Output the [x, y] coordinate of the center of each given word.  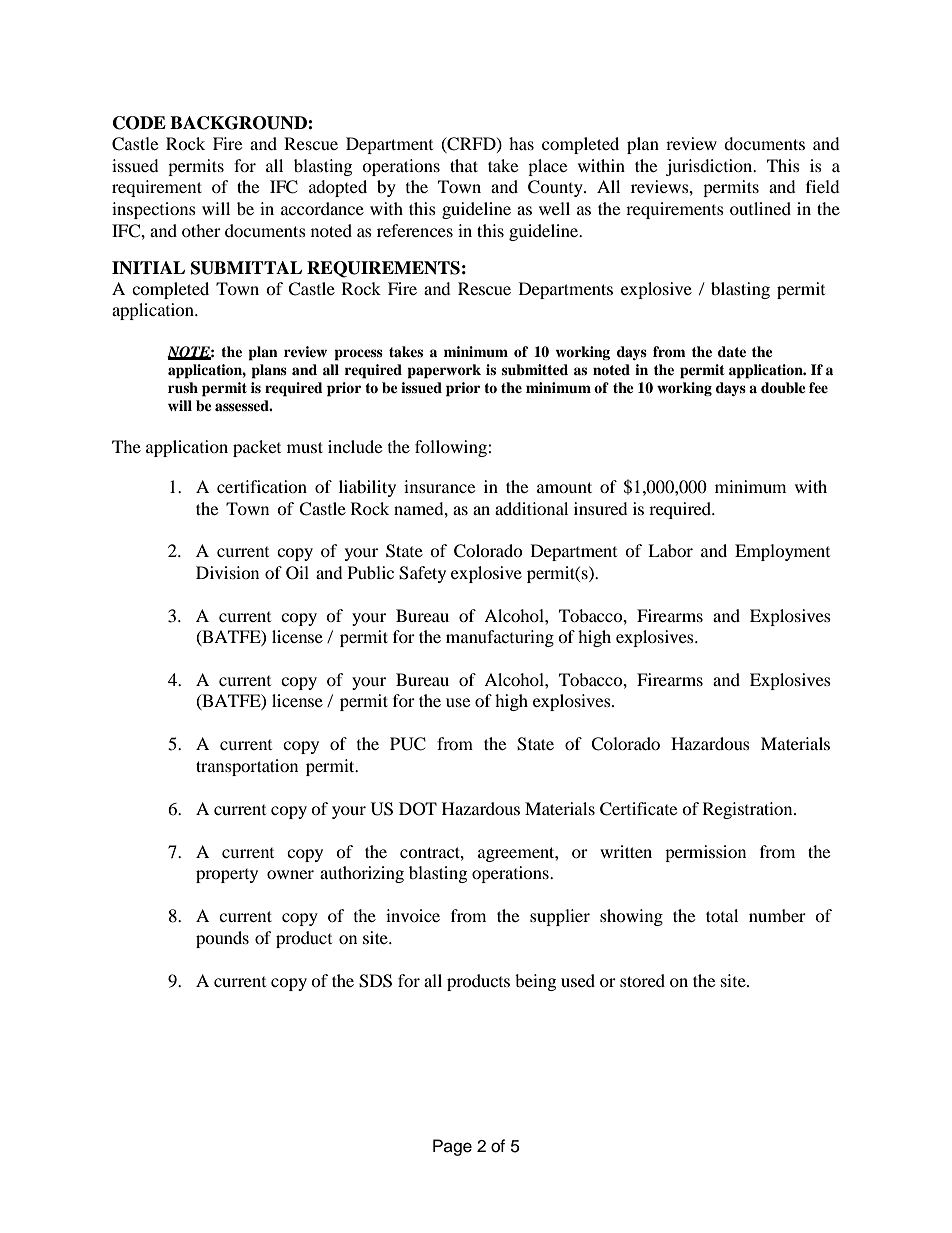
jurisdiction [710, 167]
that [464, 165]
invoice [413, 915]
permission [705, 853]
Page [452, 1147]
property [227, 876]
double [783, 388]
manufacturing [500, 638]
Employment [782, 552]
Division [227, 572]
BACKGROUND [239, 123]
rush [183, 387]
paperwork [444, 371]
